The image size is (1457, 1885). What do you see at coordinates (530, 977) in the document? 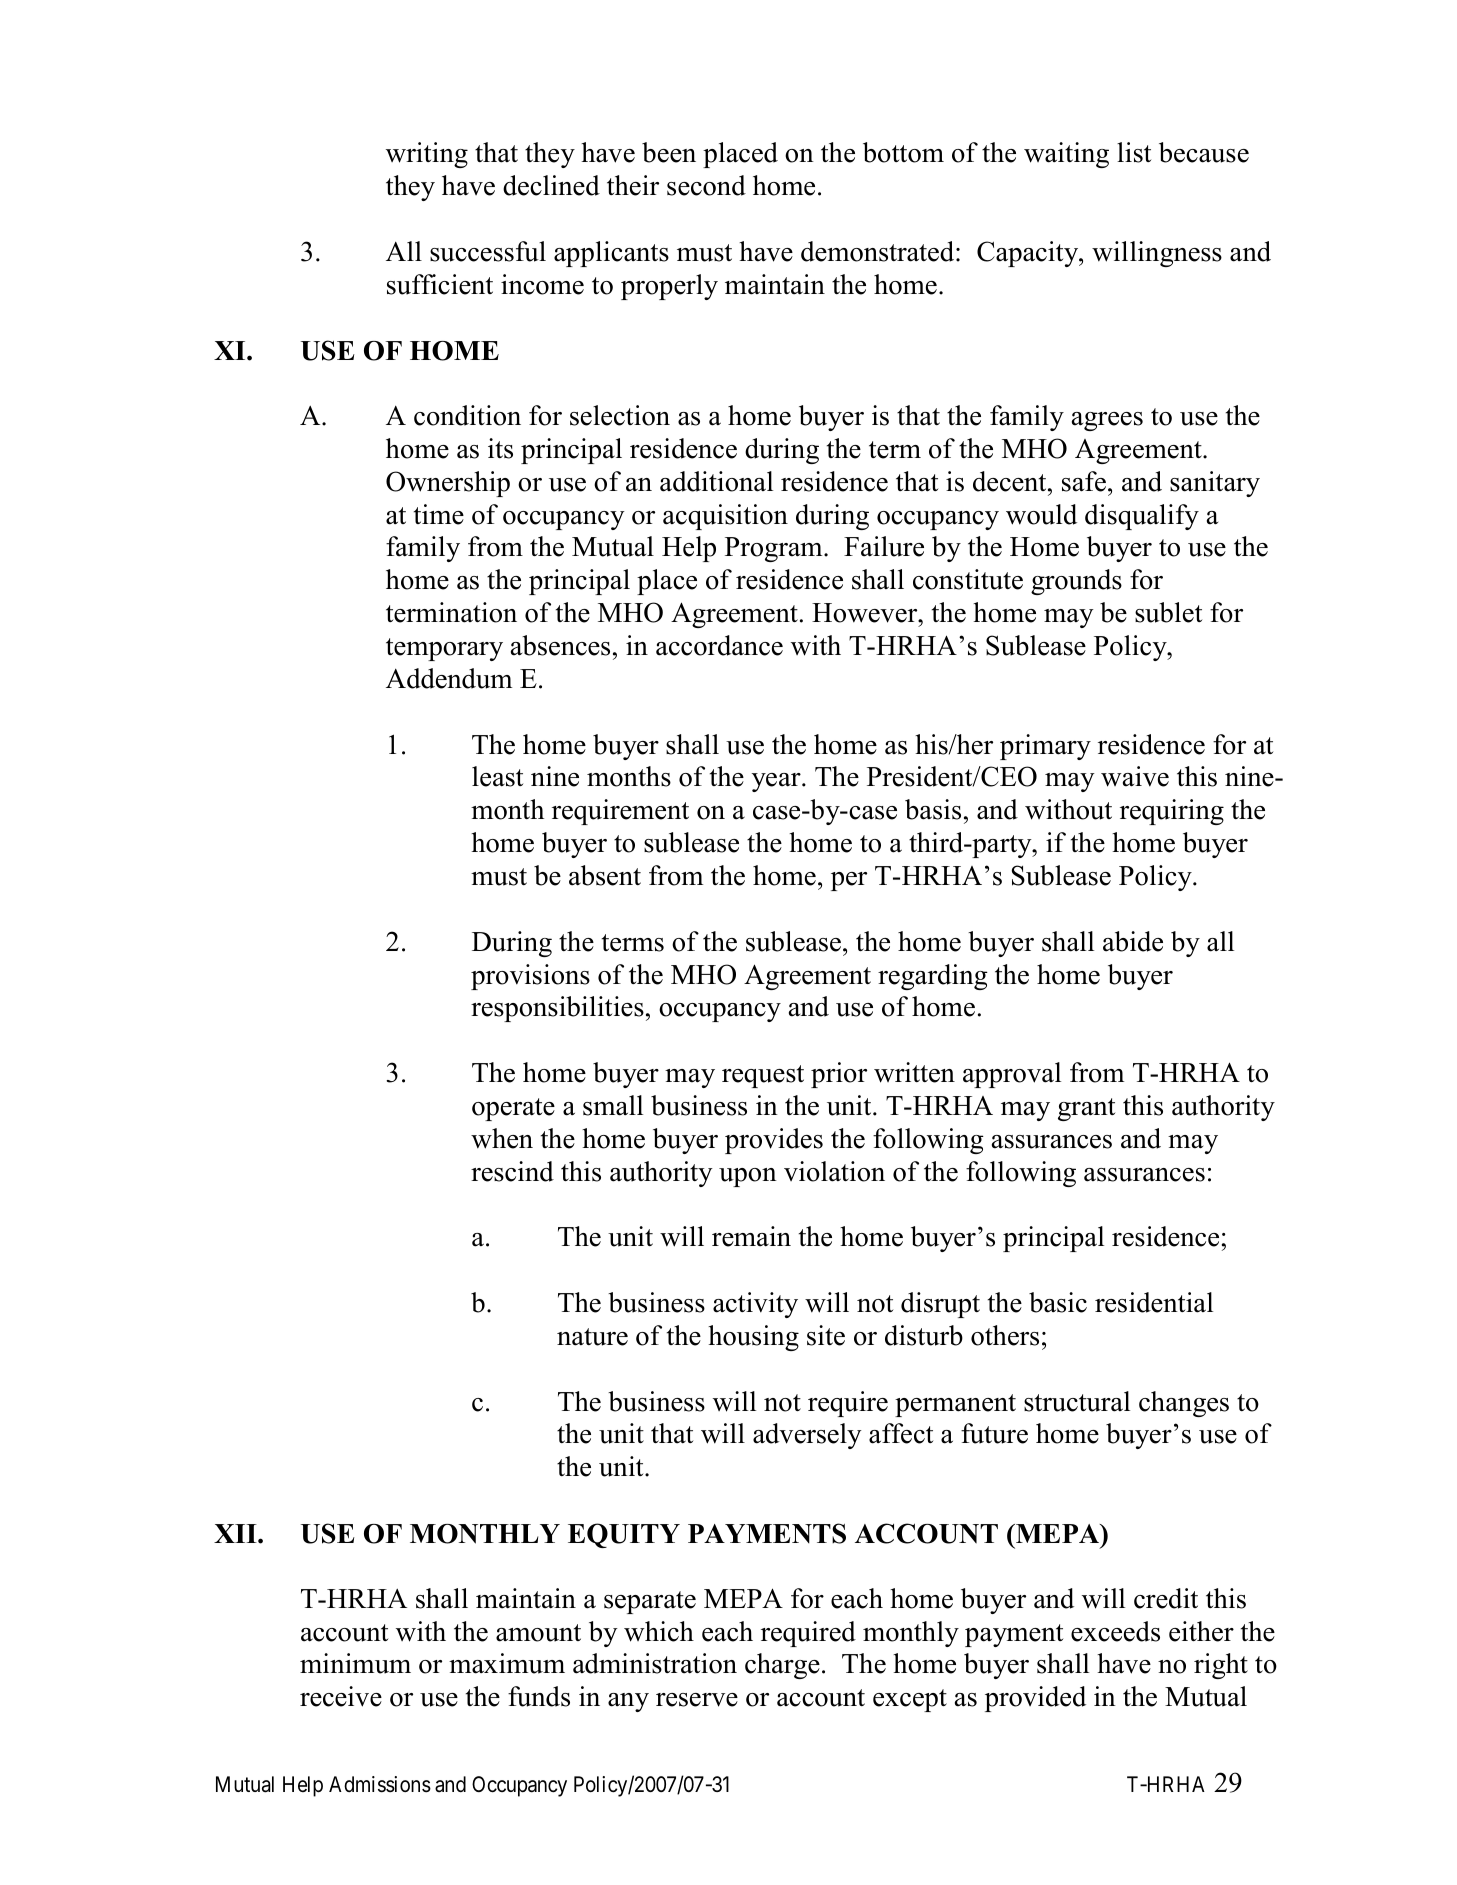
I see `provisions` at bounding box center [530, 977].
